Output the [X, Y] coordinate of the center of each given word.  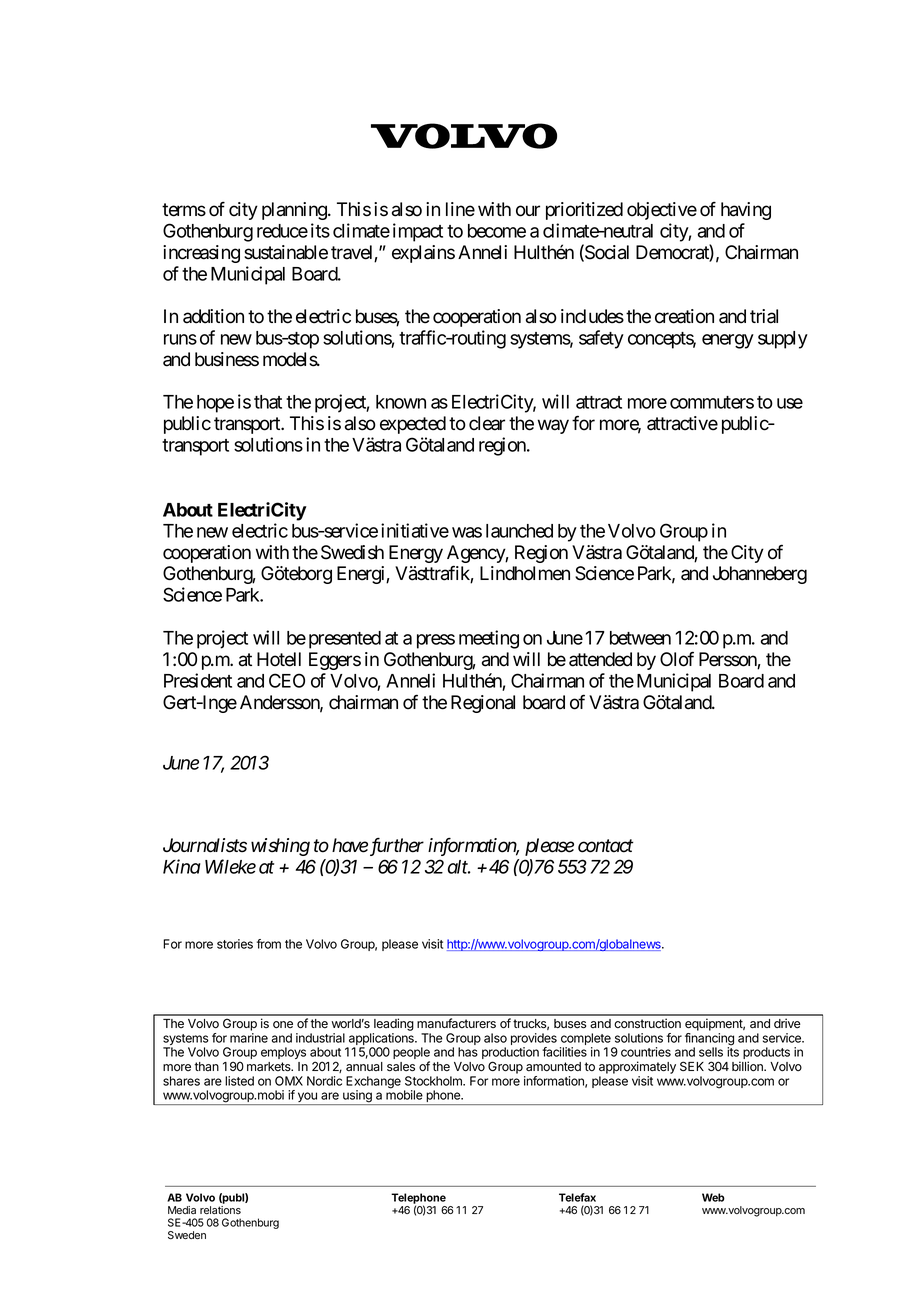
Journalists [205, 845]
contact [606, 846]
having [746, 211]
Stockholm [434, 1081]
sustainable [286, 252]
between [640, 638]
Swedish [352, 552]
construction [647, 1023]
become [497, 231]
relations [220, 1210]
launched [519, 531]
